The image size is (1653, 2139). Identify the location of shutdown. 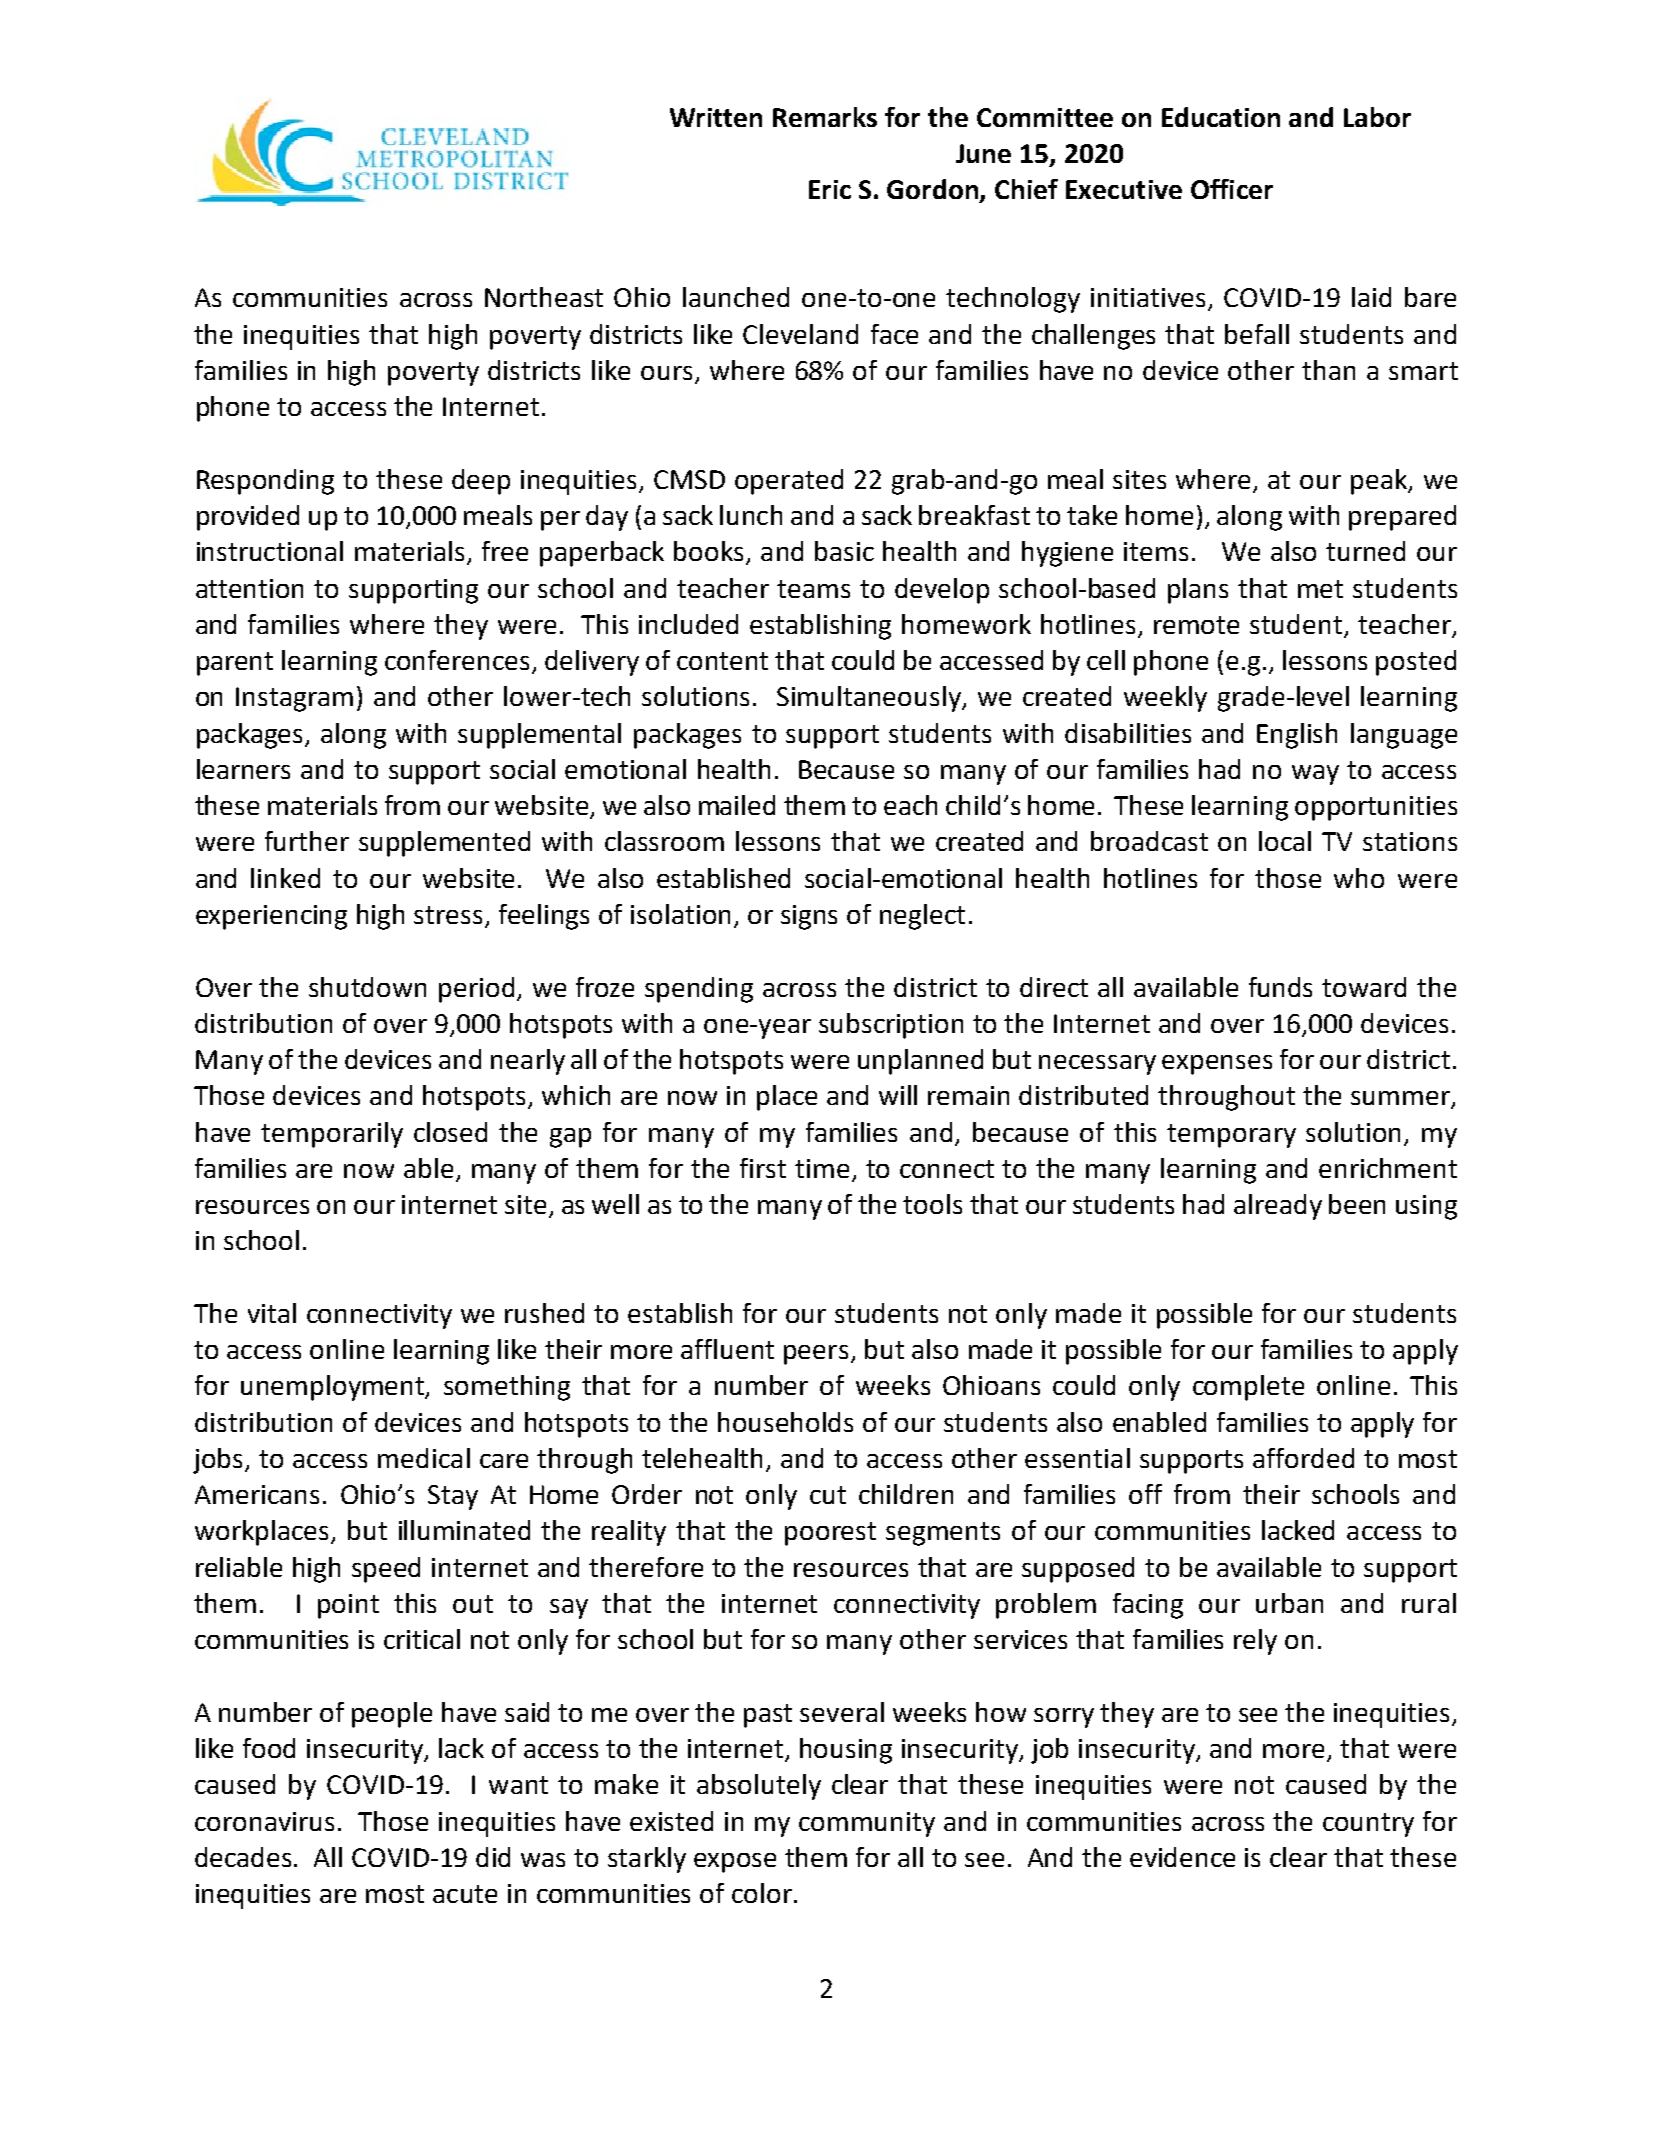
(367, 987).
